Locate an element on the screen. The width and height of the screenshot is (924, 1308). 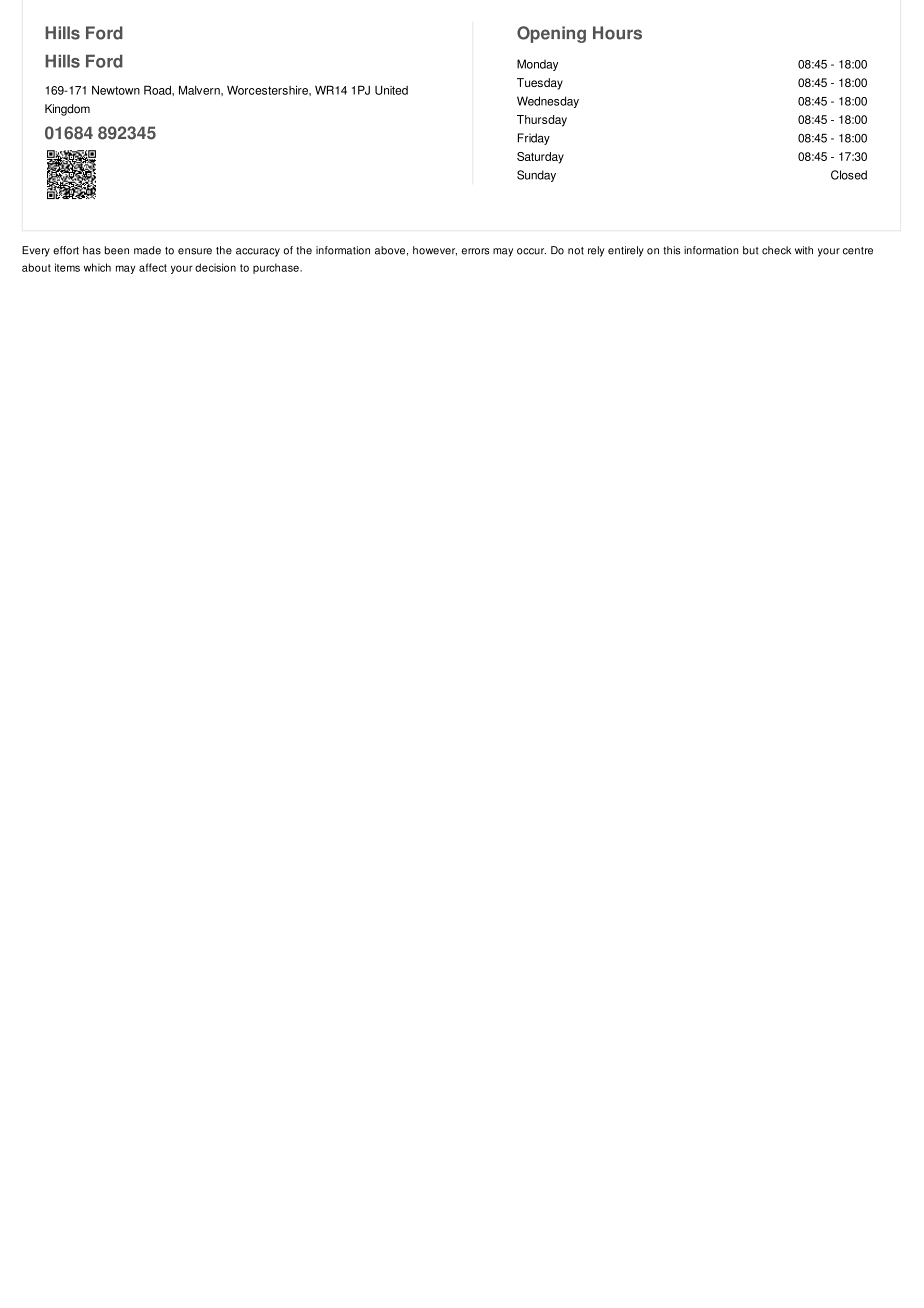
Hours is located at coordinates (617, 33).
